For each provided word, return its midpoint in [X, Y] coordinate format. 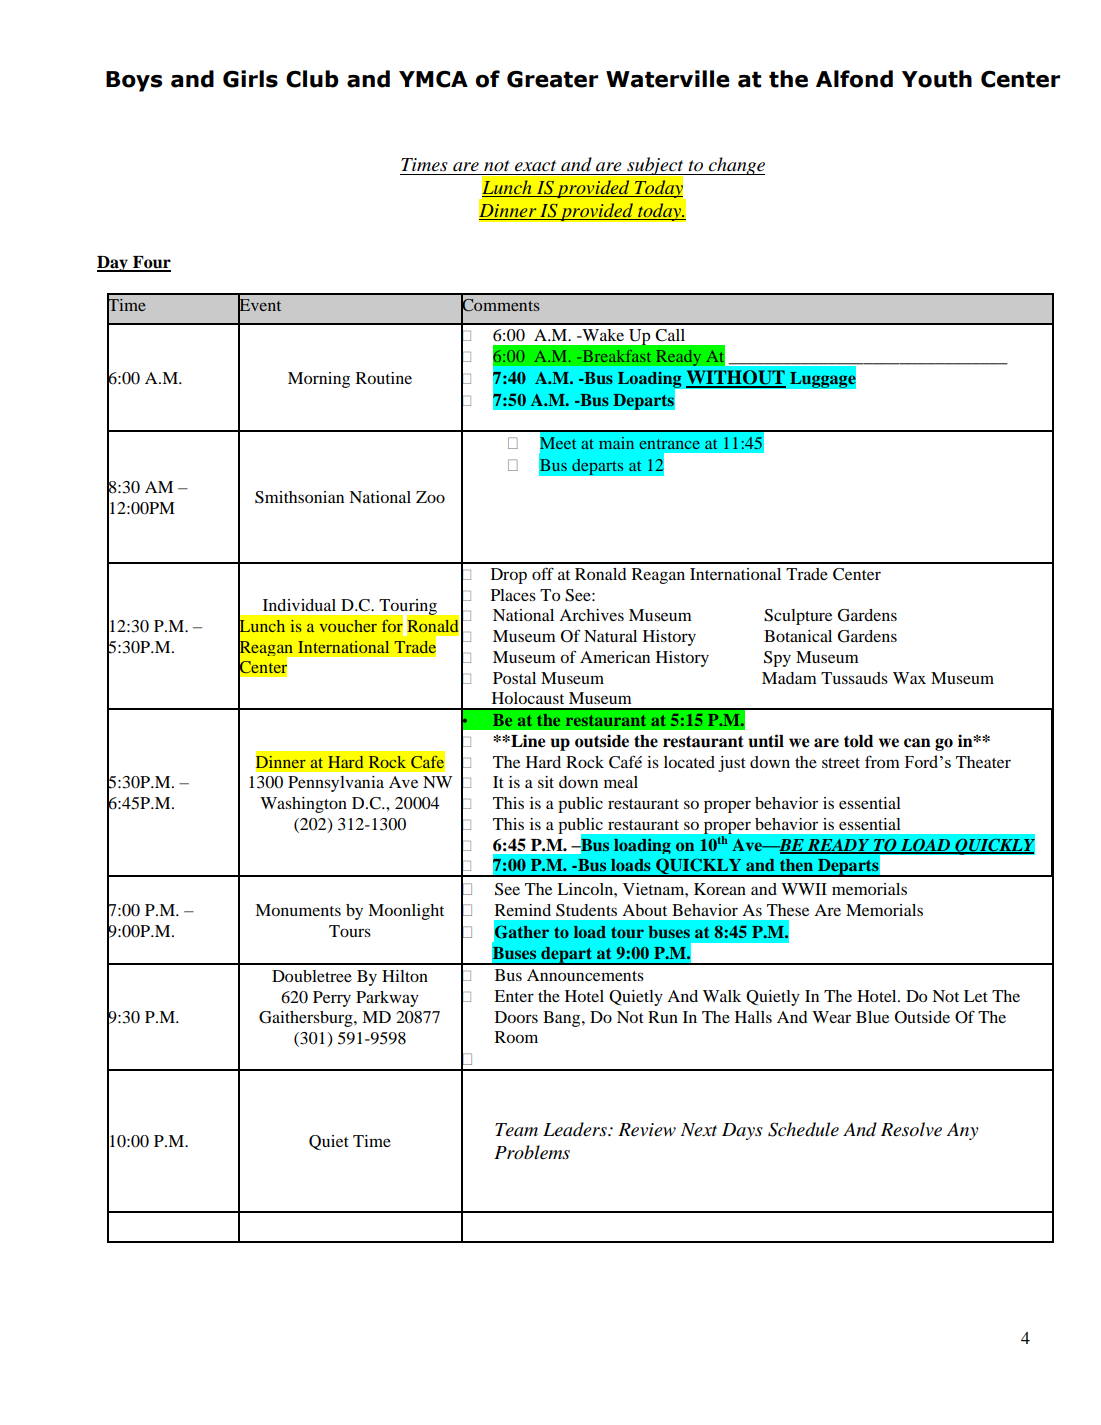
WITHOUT [736, 378]
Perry [332, 999]
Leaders [576, 1129]
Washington [303, 805]
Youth [937, 79]
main [616, 443]
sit [546, 782]
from [882, 761]
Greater [552, 79]
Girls [250, 79]
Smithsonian [299, 497]
